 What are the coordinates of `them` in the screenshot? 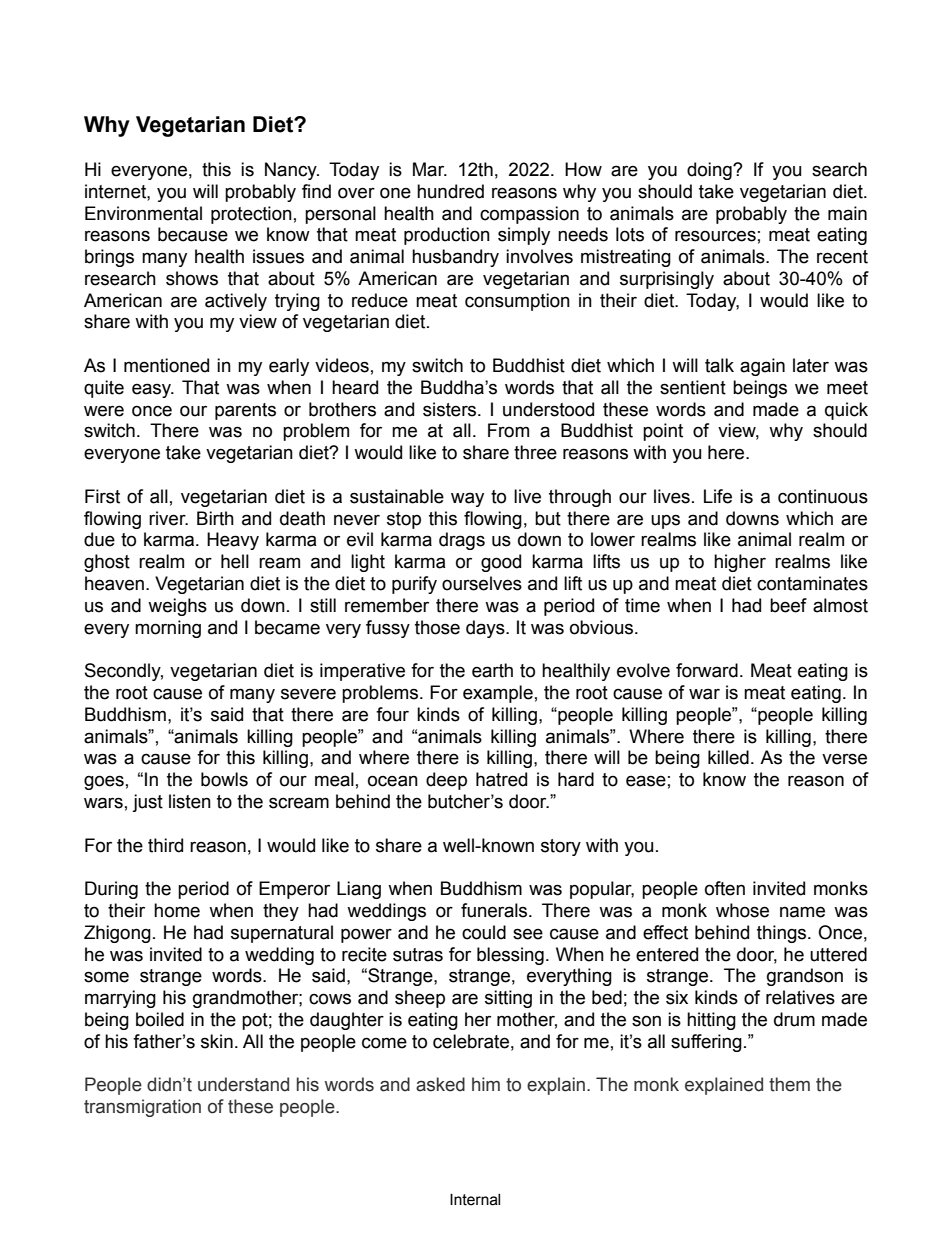 It's located at (789, 1084).
